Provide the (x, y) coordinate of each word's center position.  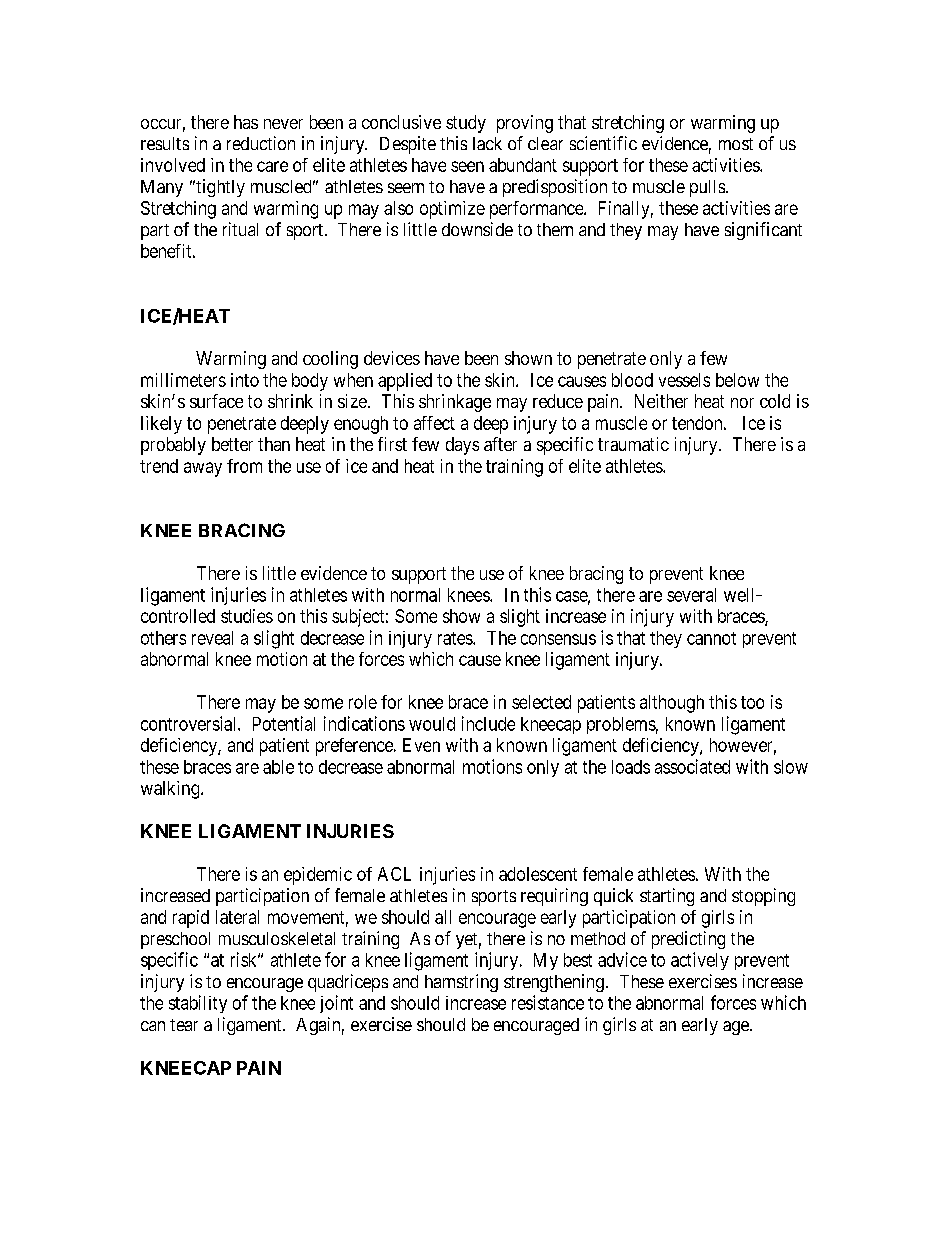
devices (392, 358)
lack (487, 143)
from (244, 466)
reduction (261, 143)
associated (692, 766)
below (737, 380)
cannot (711, 638)
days (462, 446)
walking (171, 790)
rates (456, 638)
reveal (212, 638)
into (245, 380)
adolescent (538, 874)
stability (198, 1004)
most (736, 144)
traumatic (633, 444)
